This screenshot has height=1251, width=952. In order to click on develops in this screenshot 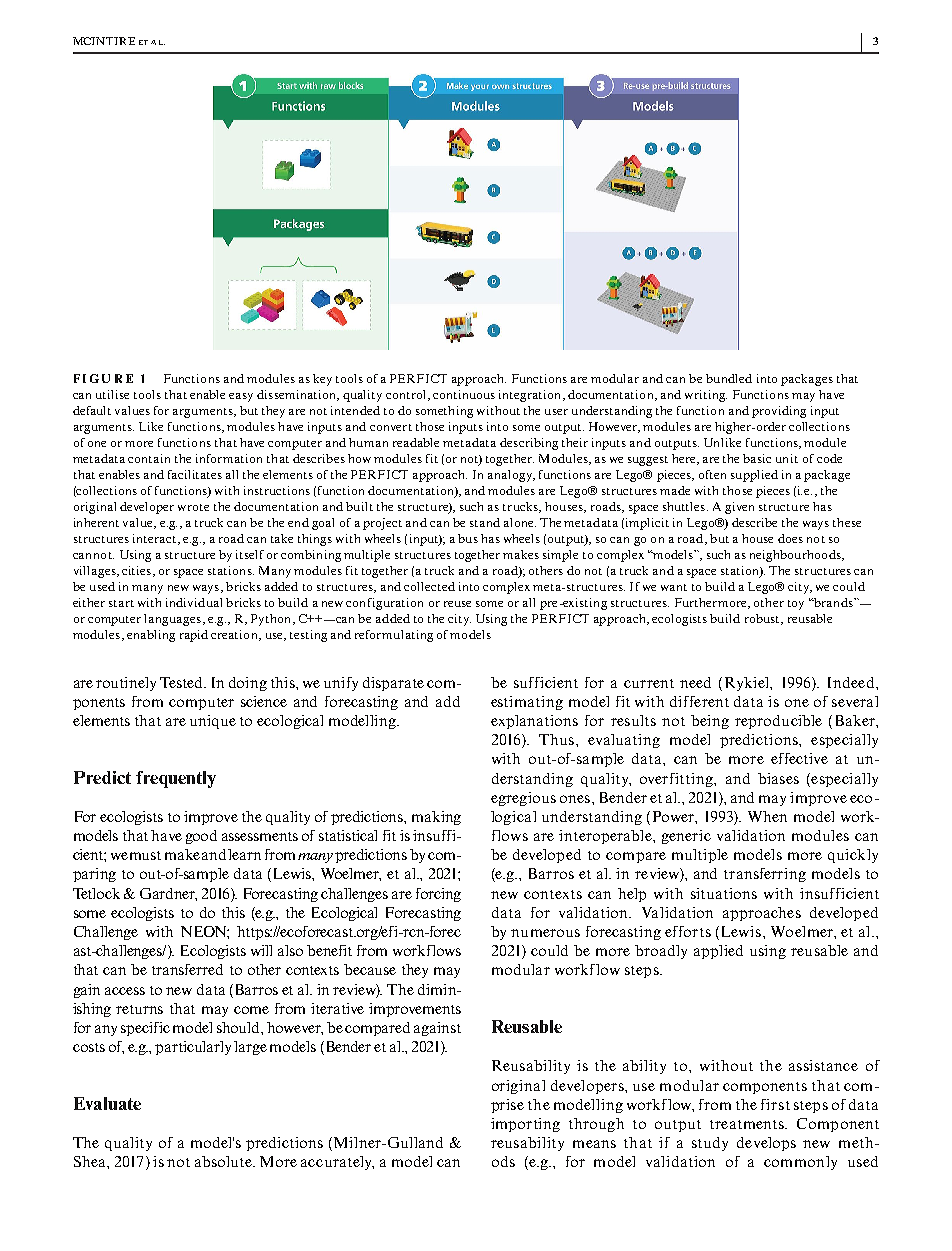, I will do `click(766, 1144)`.
